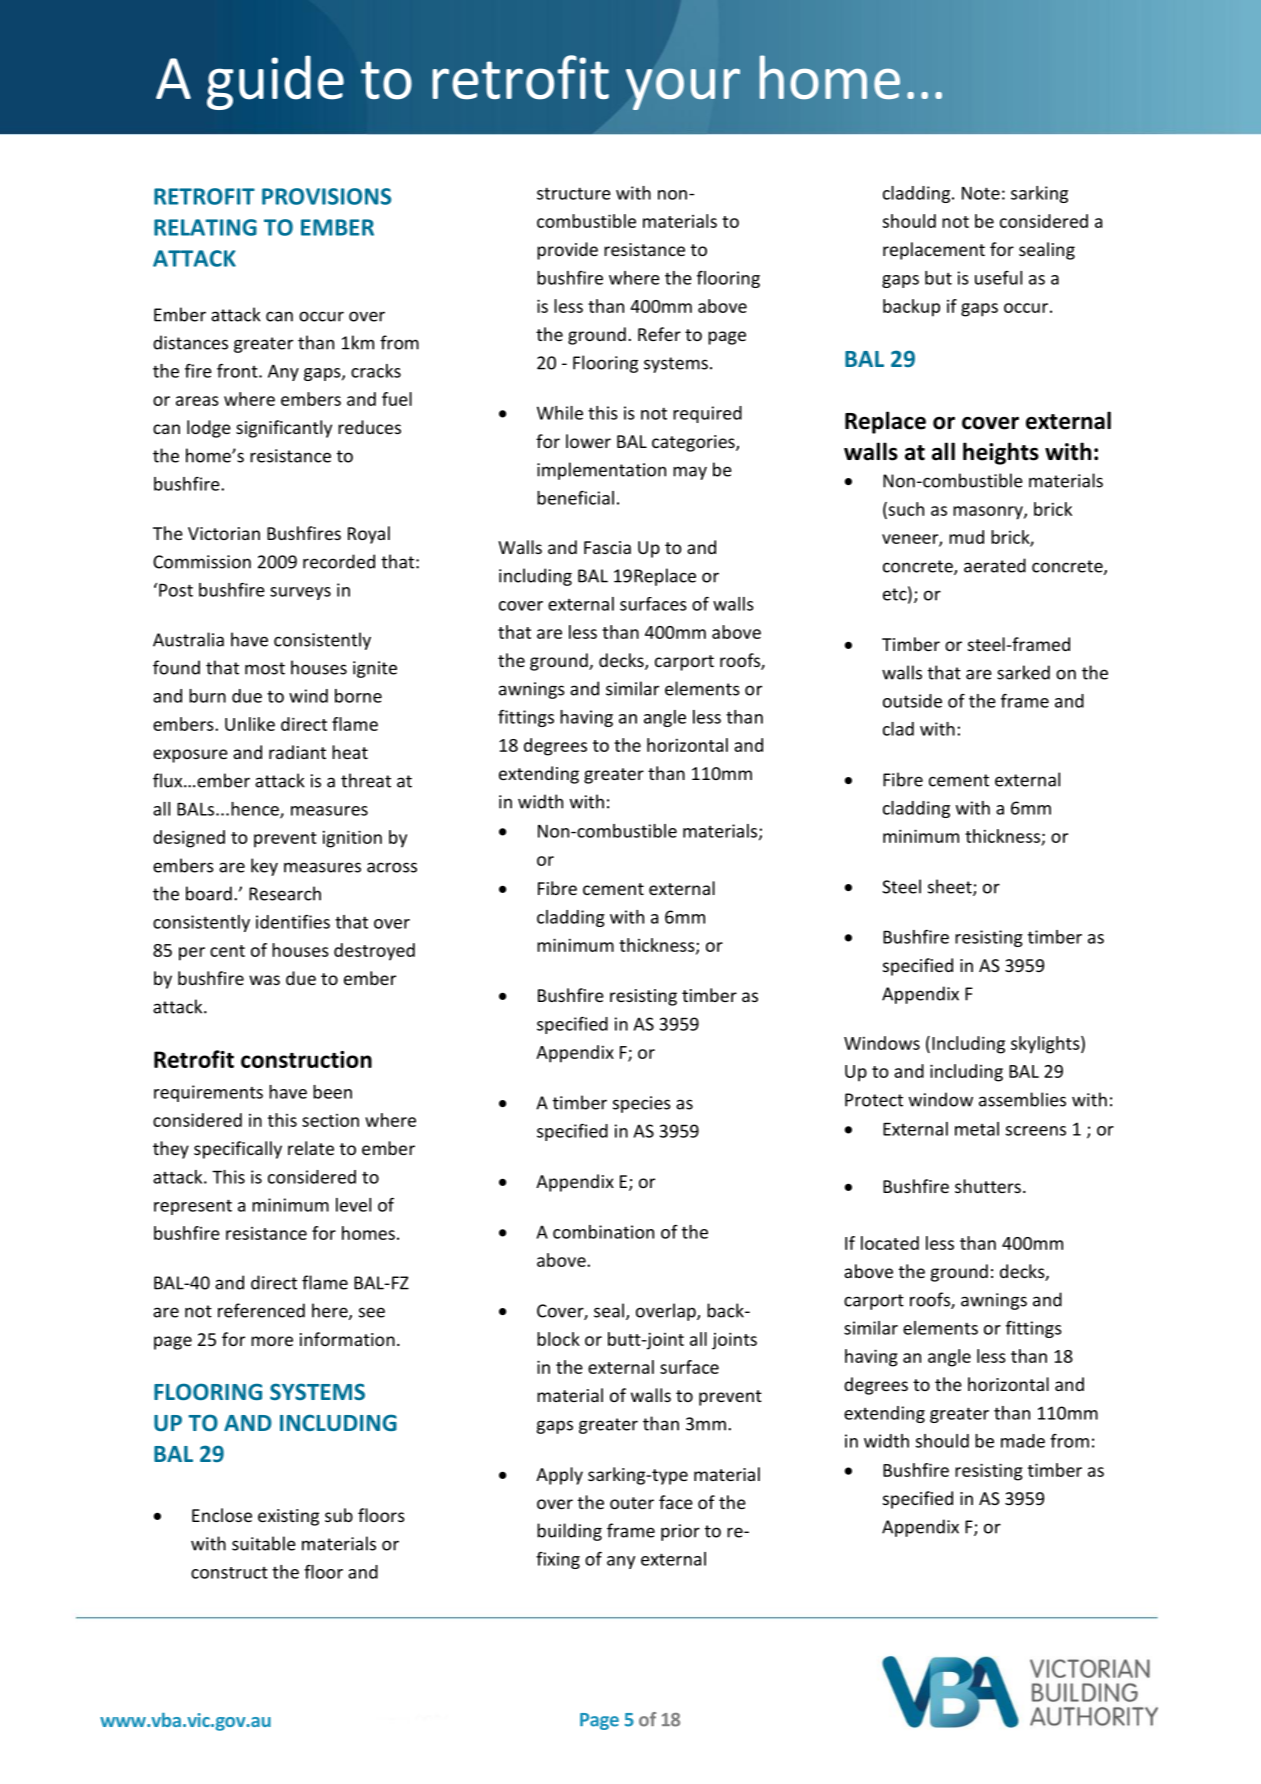 The height and width of the page is (1784, 1261). I want to click on guide, so click(275, 82).
